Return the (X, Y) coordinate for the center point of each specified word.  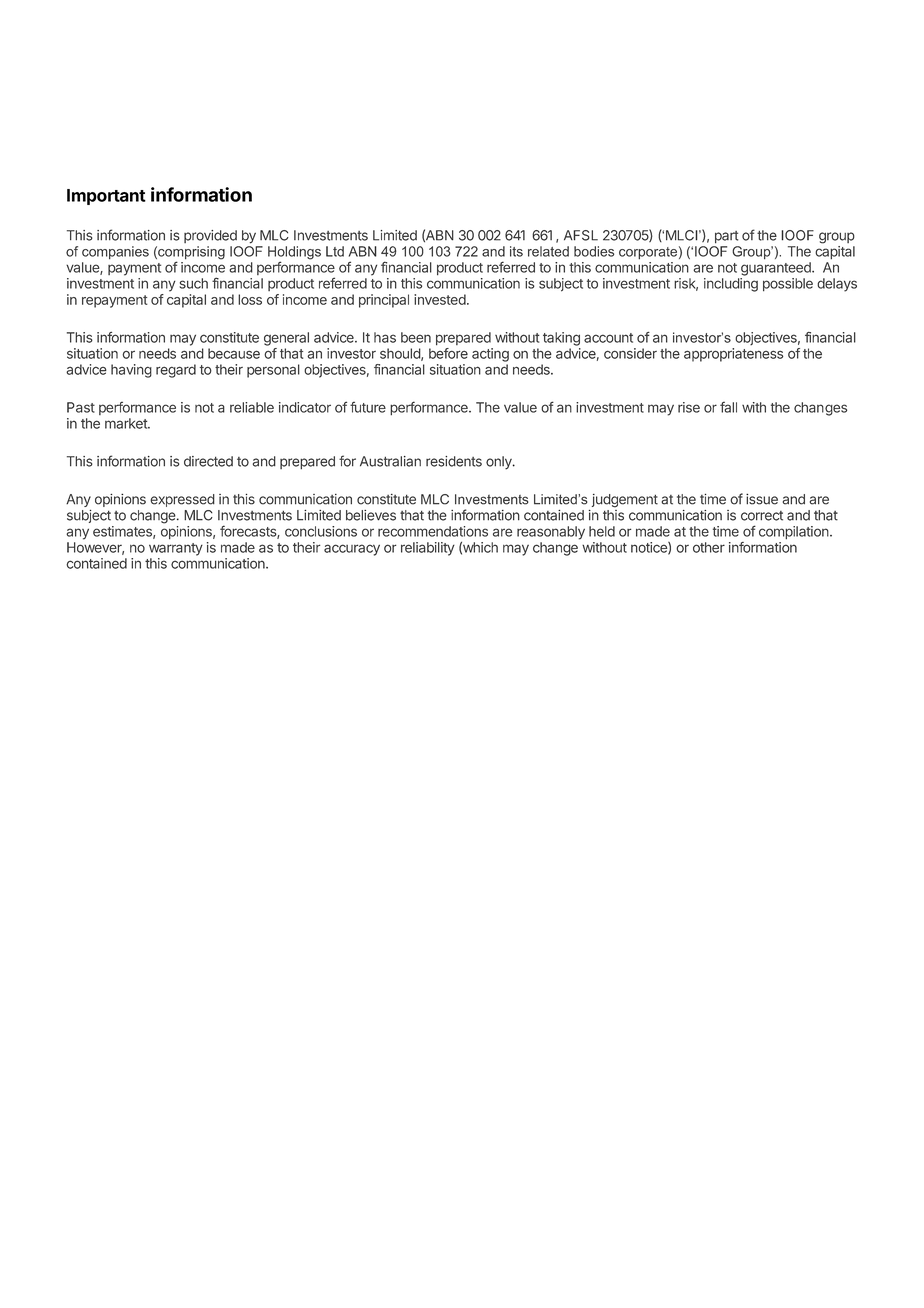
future (368, 407)
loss (250, 299)
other (709, 547)
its (516, 251)
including (731, 285)
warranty (176, 549)
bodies (594, 251)
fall (728, 407)
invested (440, 299)
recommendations (433, 531)
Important (106, 197)
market (127, 423)
